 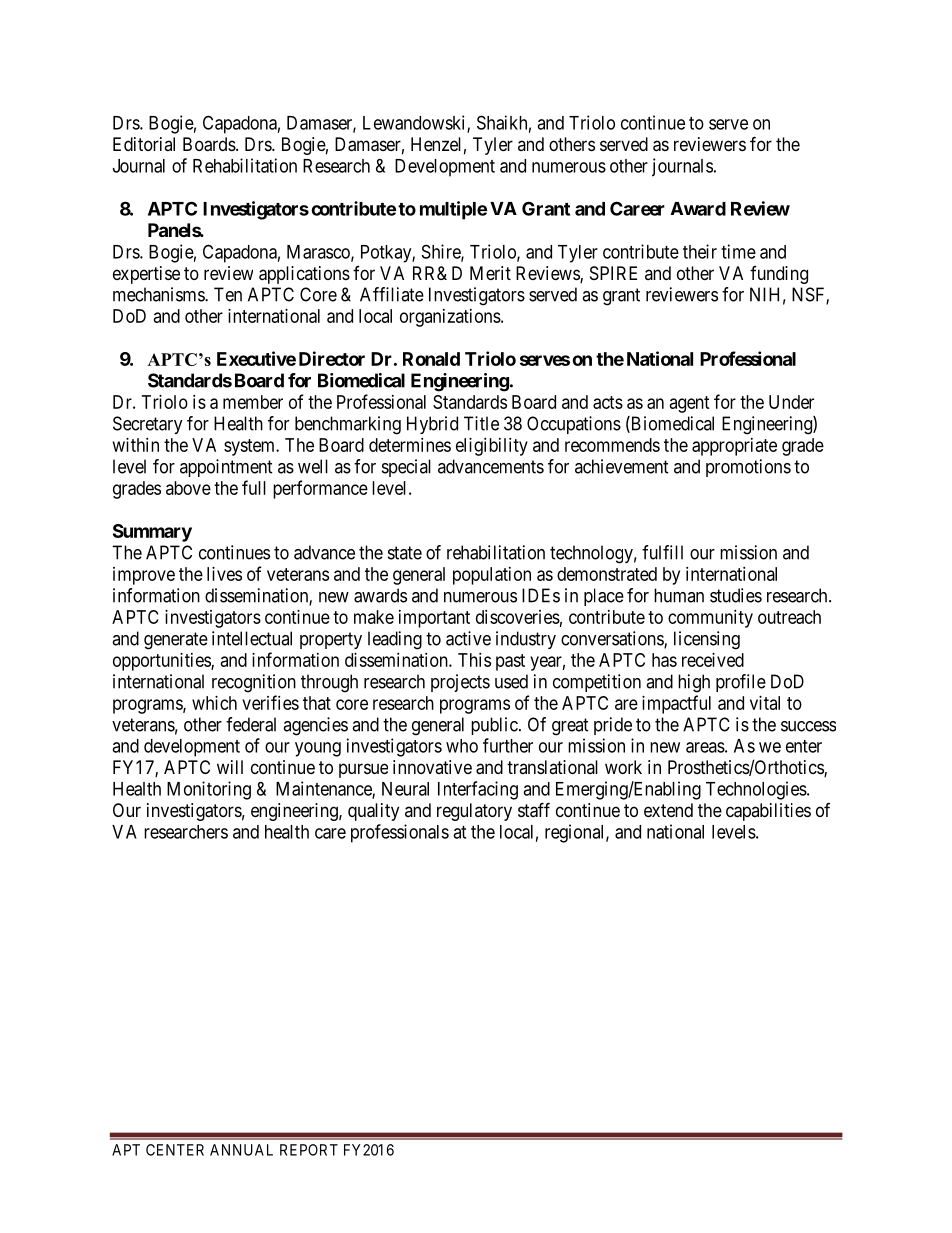 What do you see at coordinates (144, 144) in the document?
I see `Editorial` at bounding box center [144, 144].
